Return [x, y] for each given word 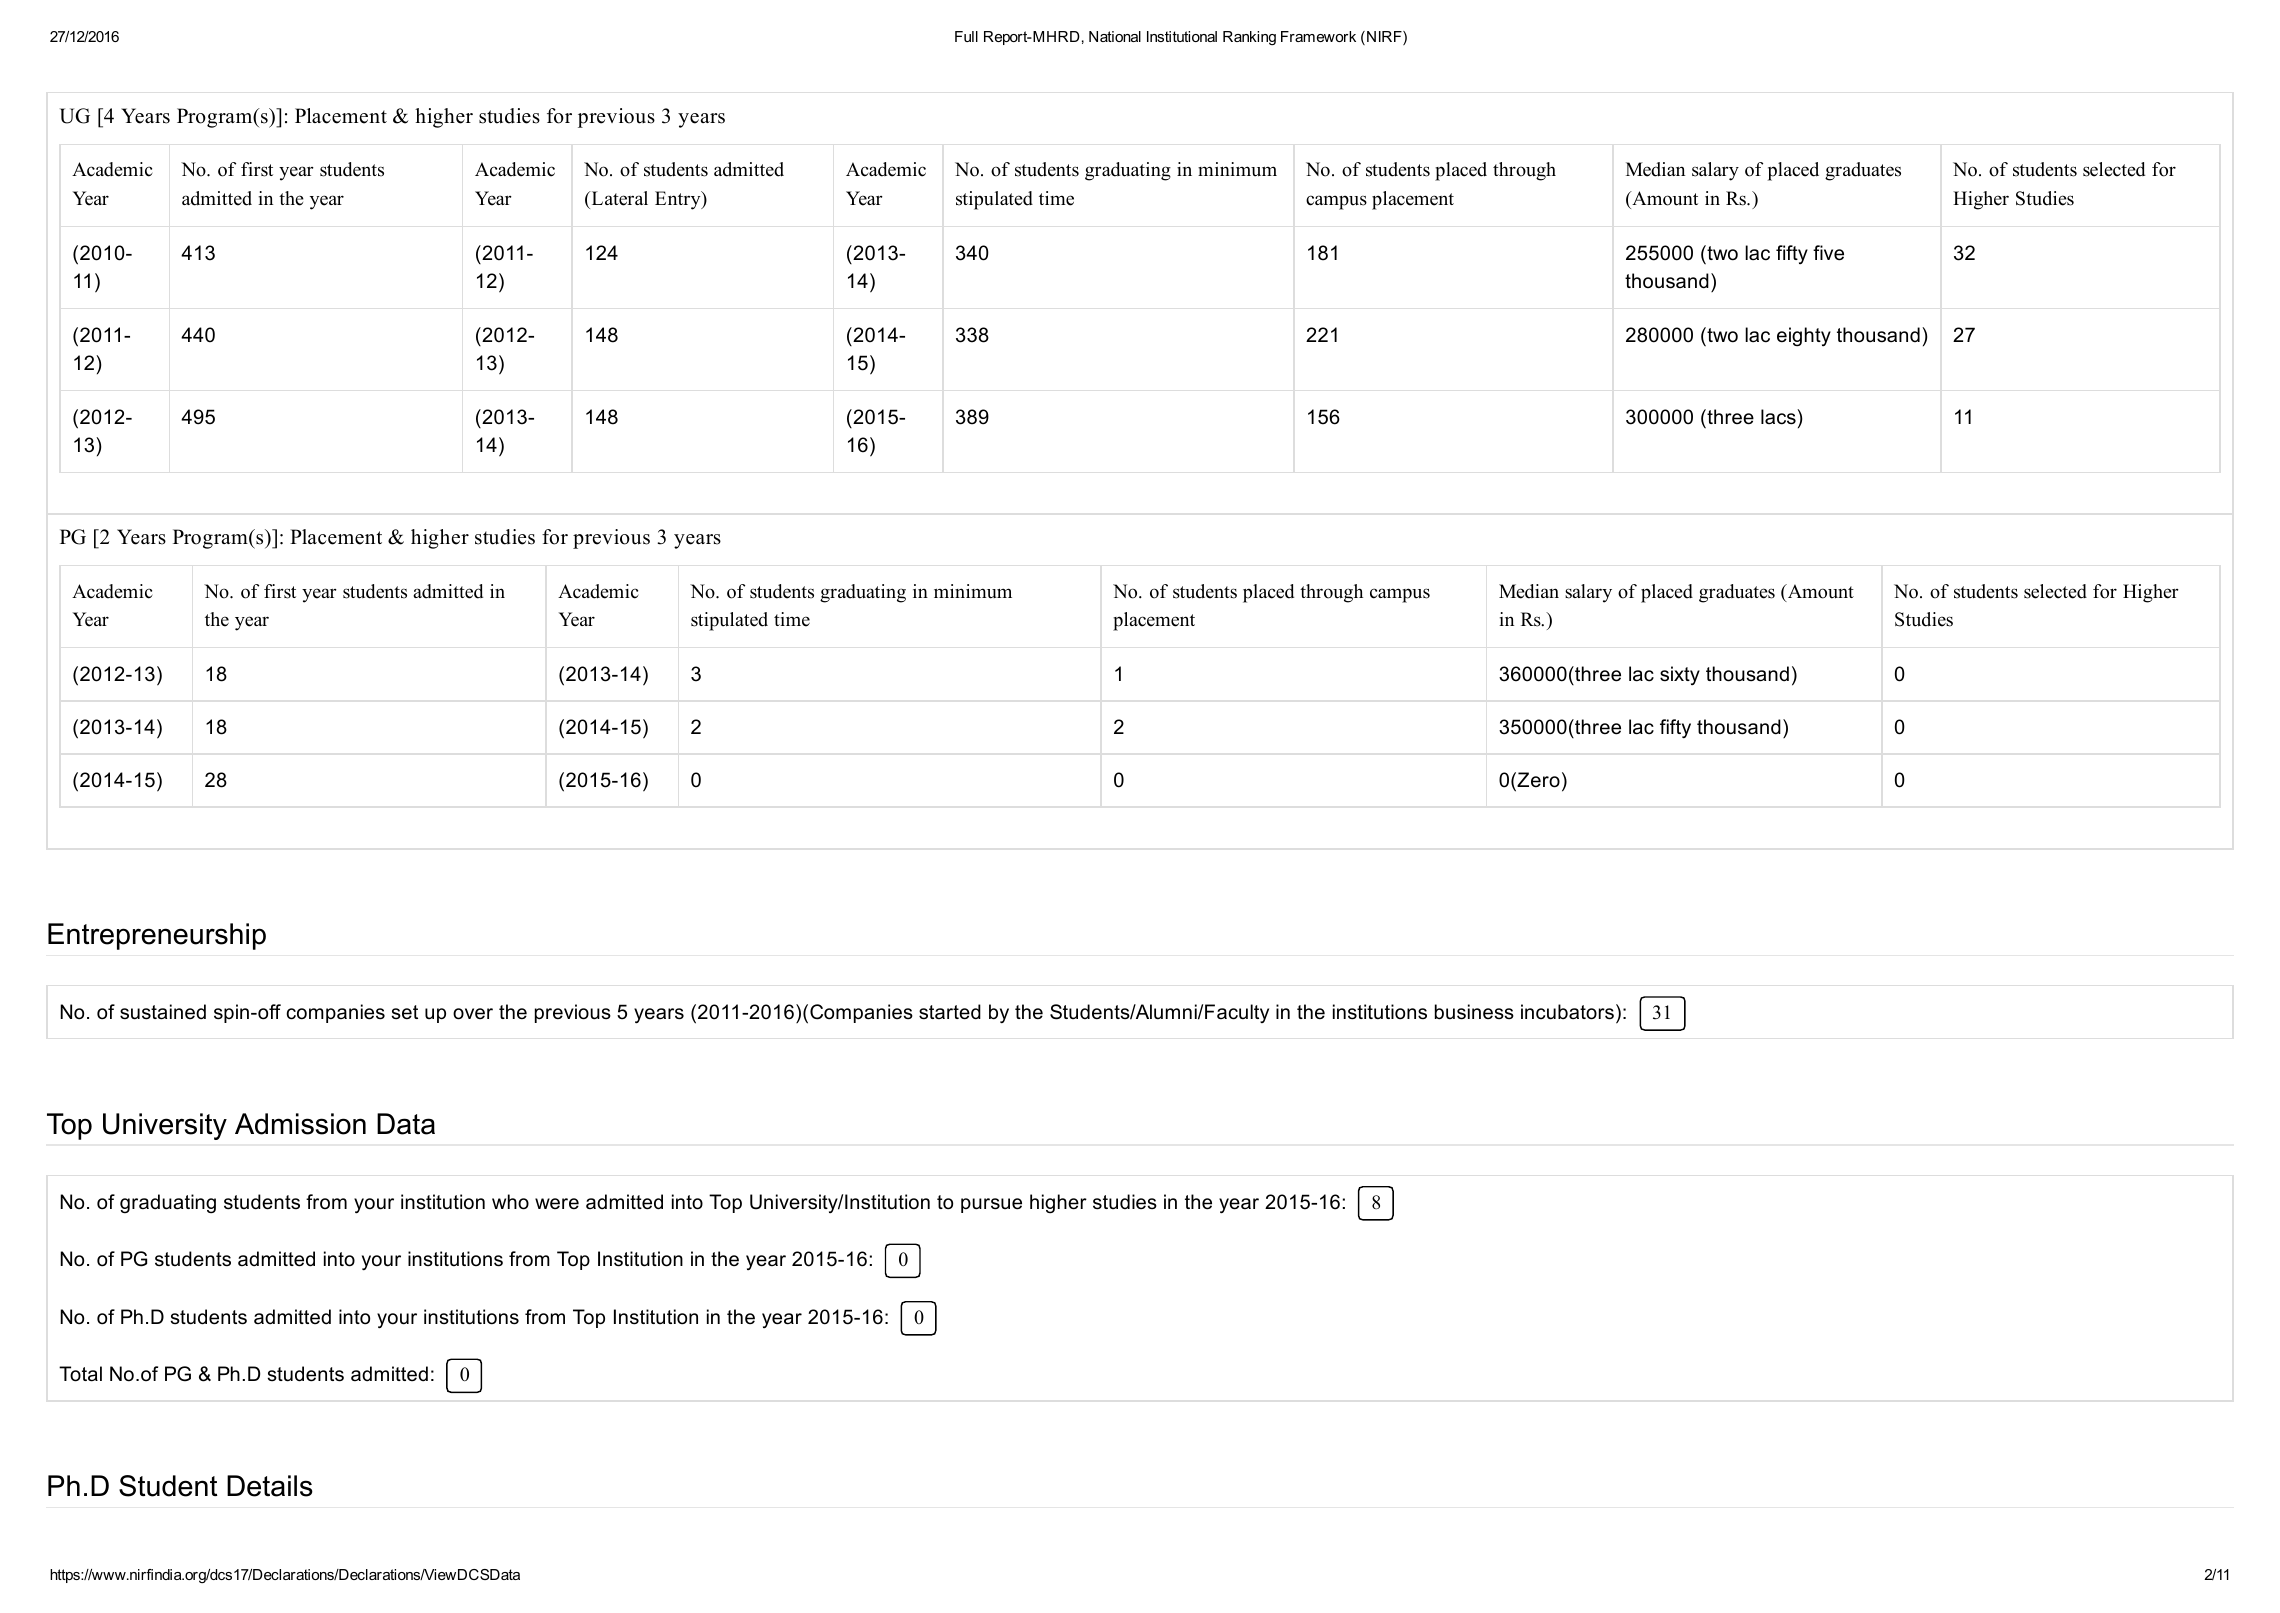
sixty [1680, 675]
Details [270, 1486]
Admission [300, 1124]
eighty [1804, 337]
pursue [991, 1205]
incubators [1567, 1012]
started [950, 1012]
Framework [1318, 36]
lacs [1779, 417]
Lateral [618, 198]
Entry [679, 200]
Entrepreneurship [157, 936]
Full [966, 36]
